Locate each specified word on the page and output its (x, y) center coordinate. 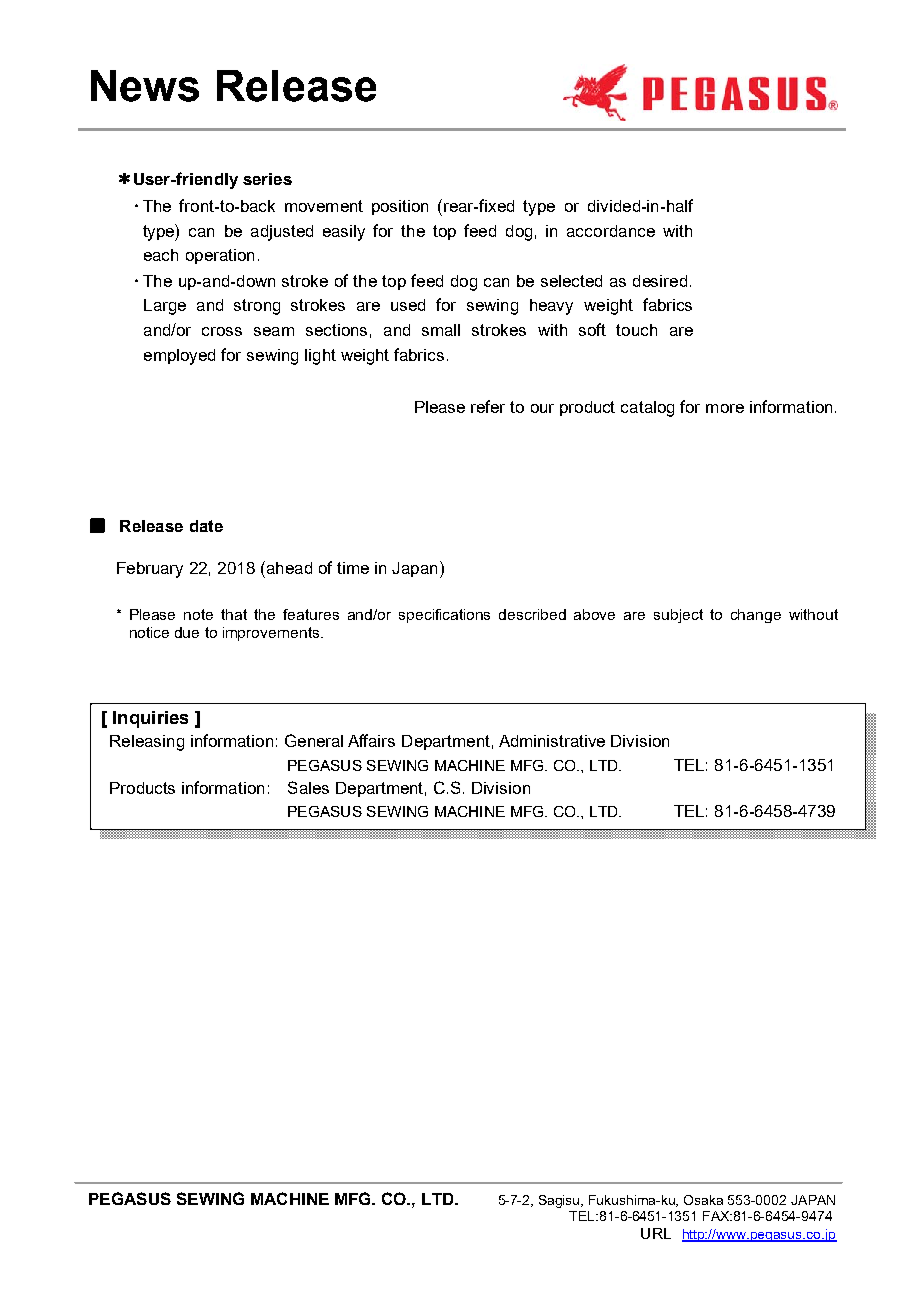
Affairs (371, 740)
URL (656, 1233)
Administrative (552, 741)
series (267, 179)
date (206, 526)
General (314, 740)
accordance (611, 231)
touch (636, 330)
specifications (444, 616)
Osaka (703, 1200)
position (400, 207)
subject (678, 616)
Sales (308, 787)
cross (222, 331)
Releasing (147, 743)
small (441, 330)
